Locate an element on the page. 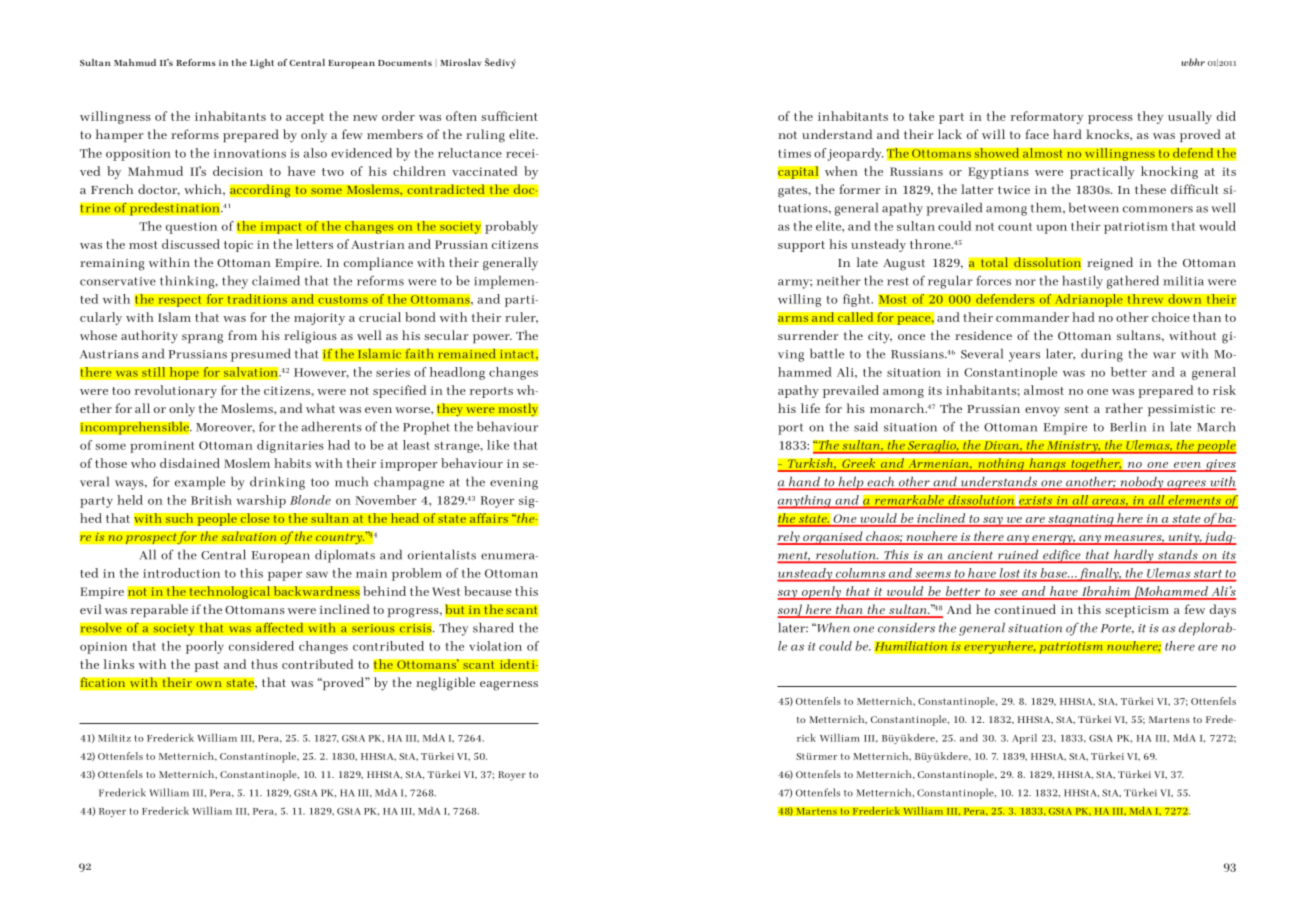 This document has height=916, width=1316. stagnating is located at coordinates (1081, 520).
